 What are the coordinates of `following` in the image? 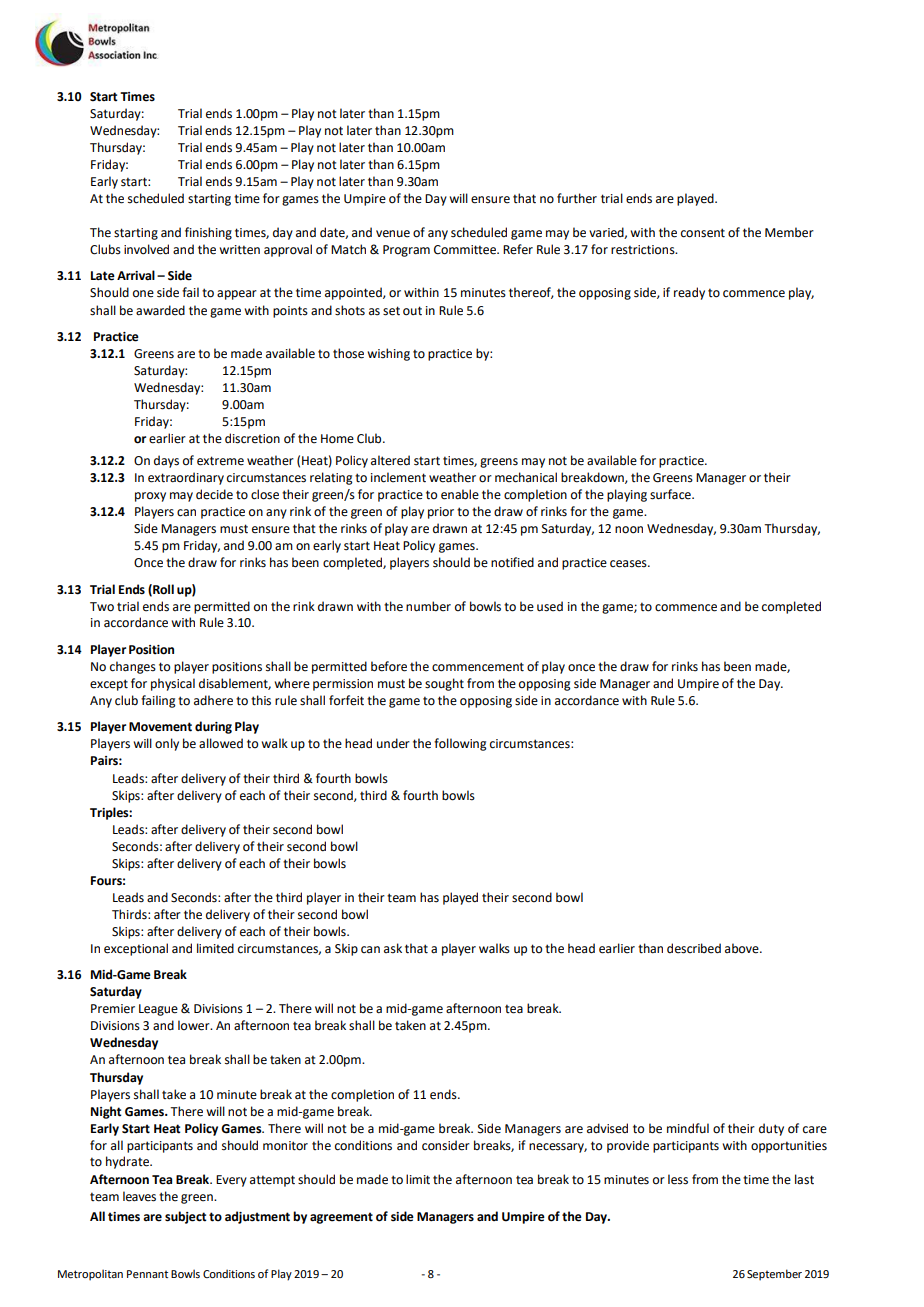 It's located at (460, 744).
